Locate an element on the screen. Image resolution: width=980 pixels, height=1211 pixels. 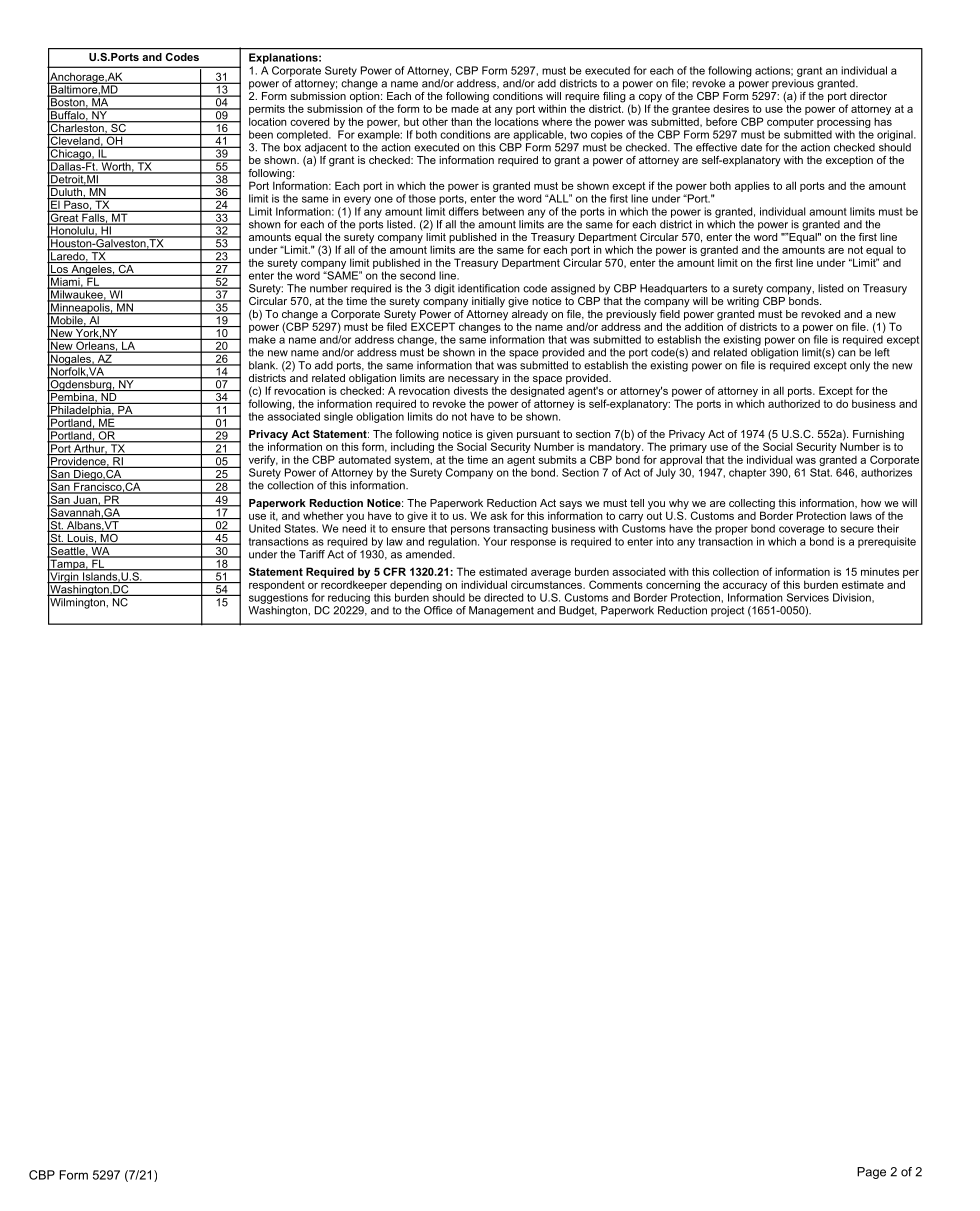
Office is located at coordinates (438, 610).
